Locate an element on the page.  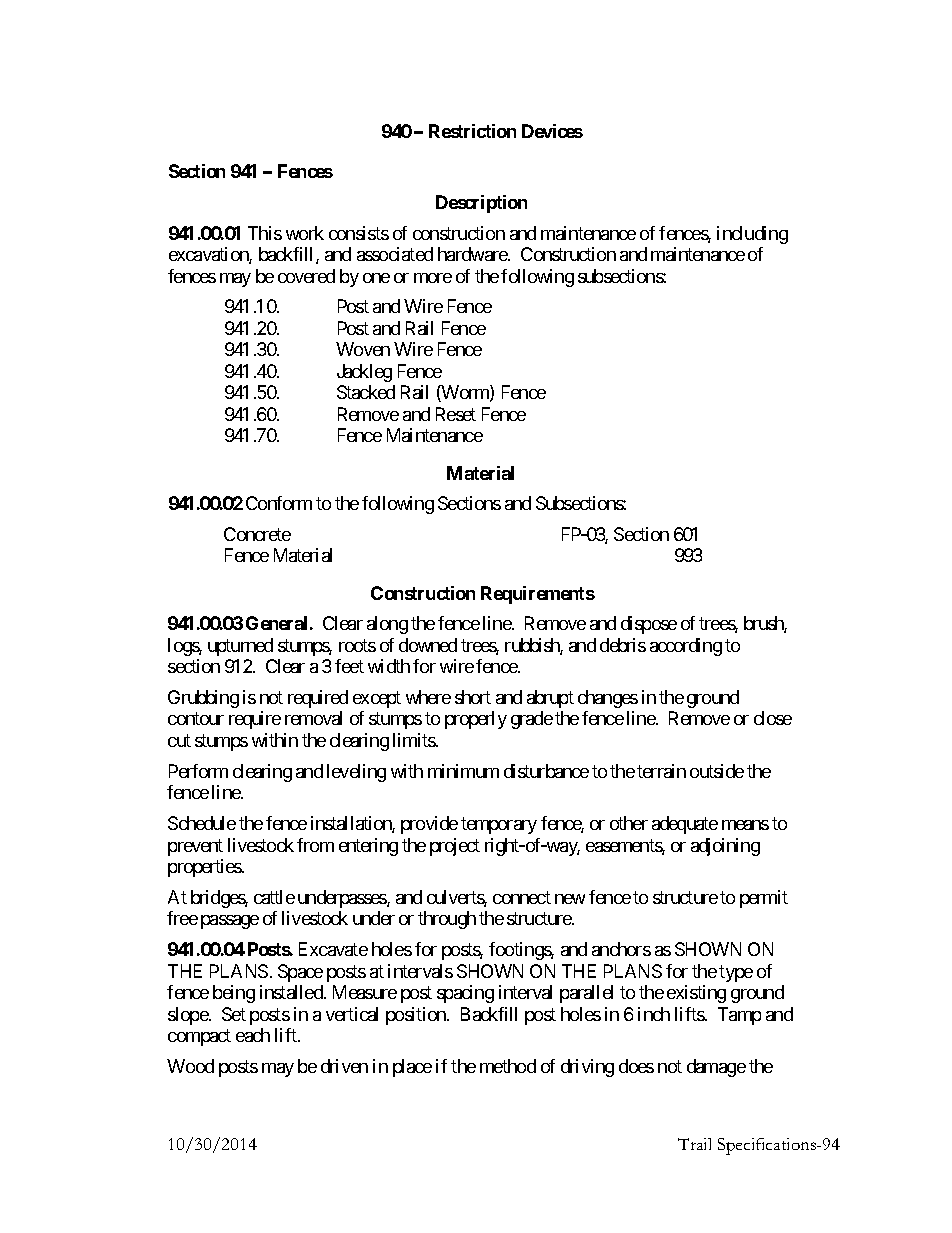
Restriction is located at coordinates (472, 131).
